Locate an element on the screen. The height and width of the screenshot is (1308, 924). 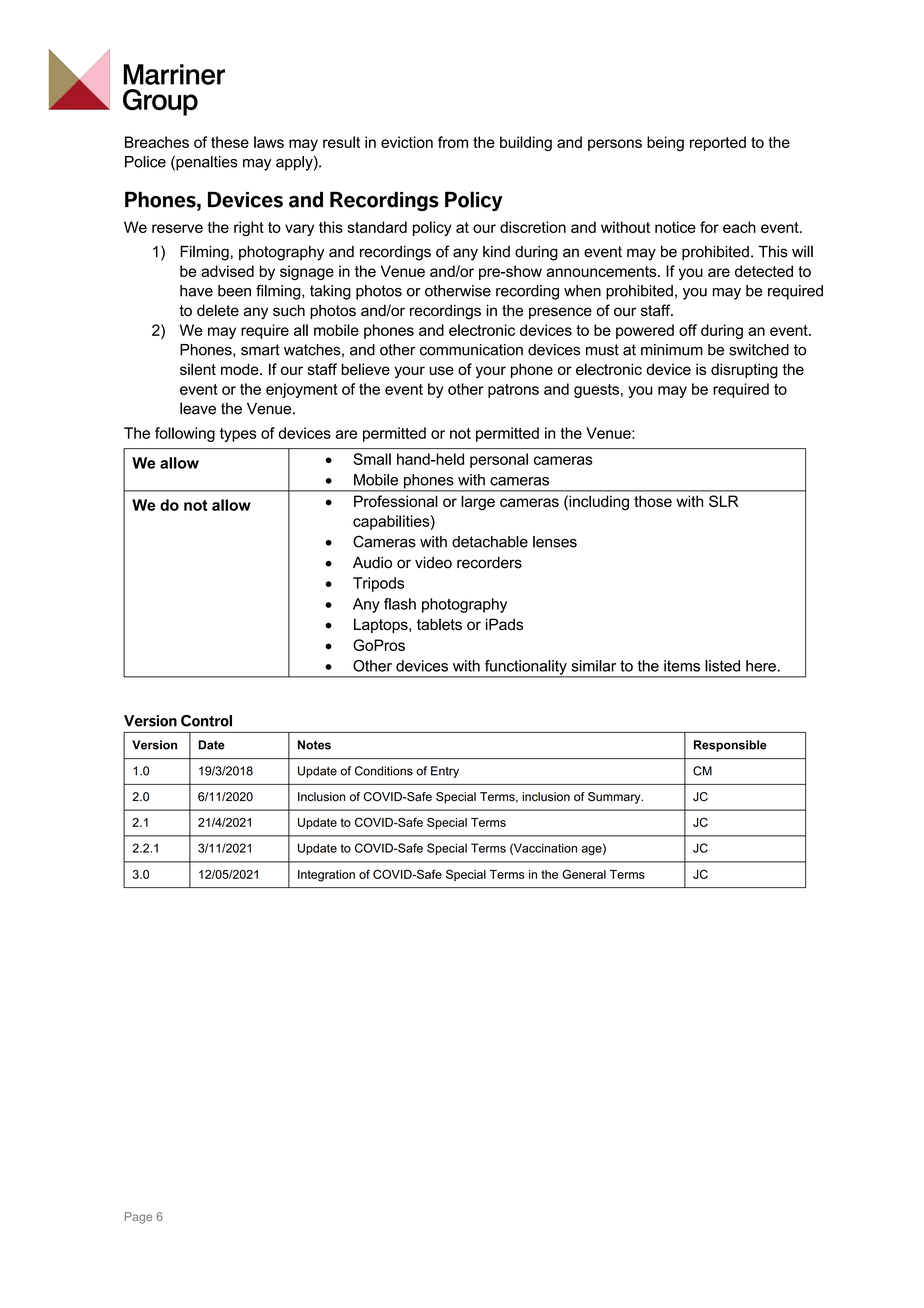
Control is located at coordinates (206, 721).
